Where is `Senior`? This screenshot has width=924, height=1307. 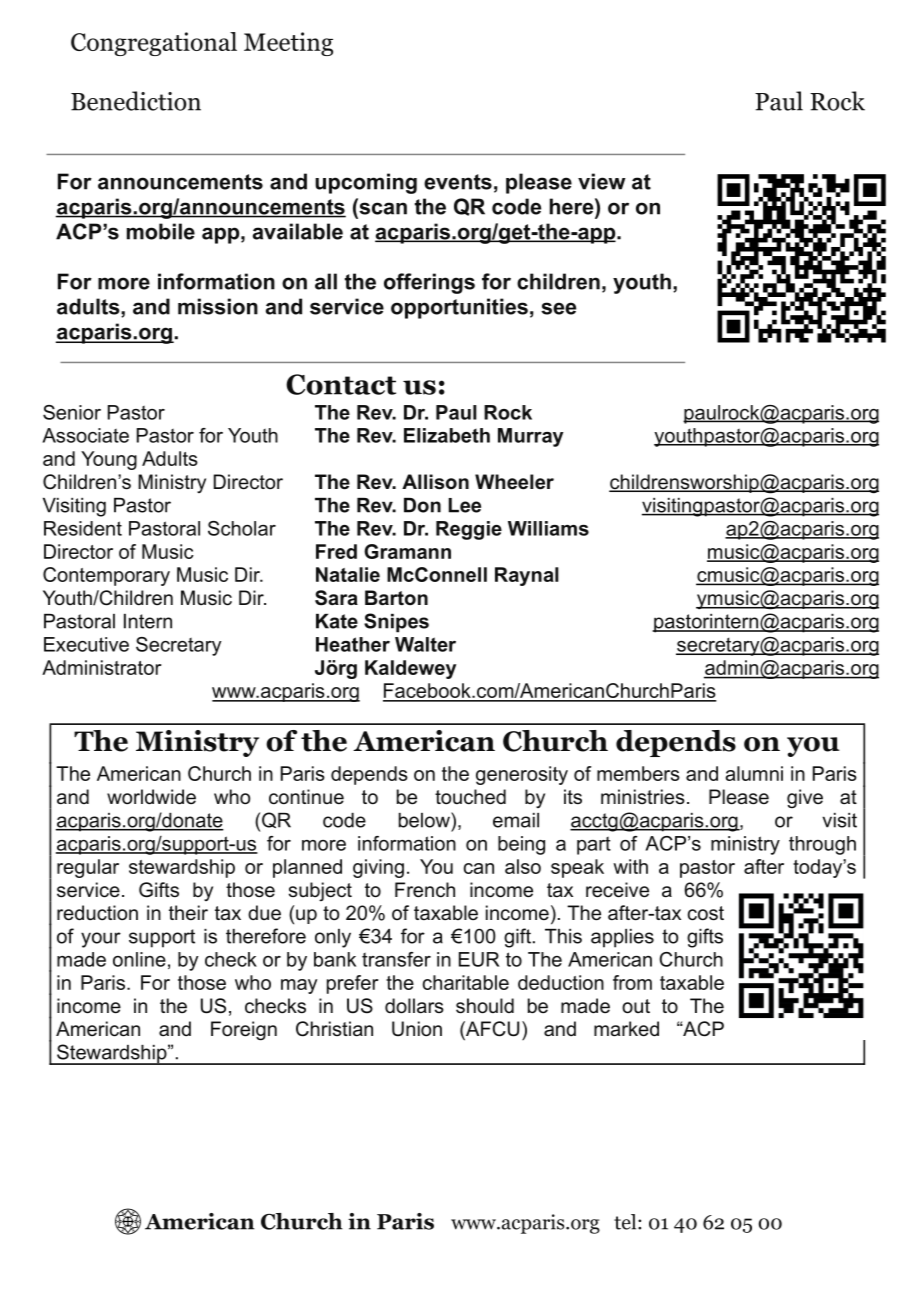 Senior is located at coordinates (72, 412).
